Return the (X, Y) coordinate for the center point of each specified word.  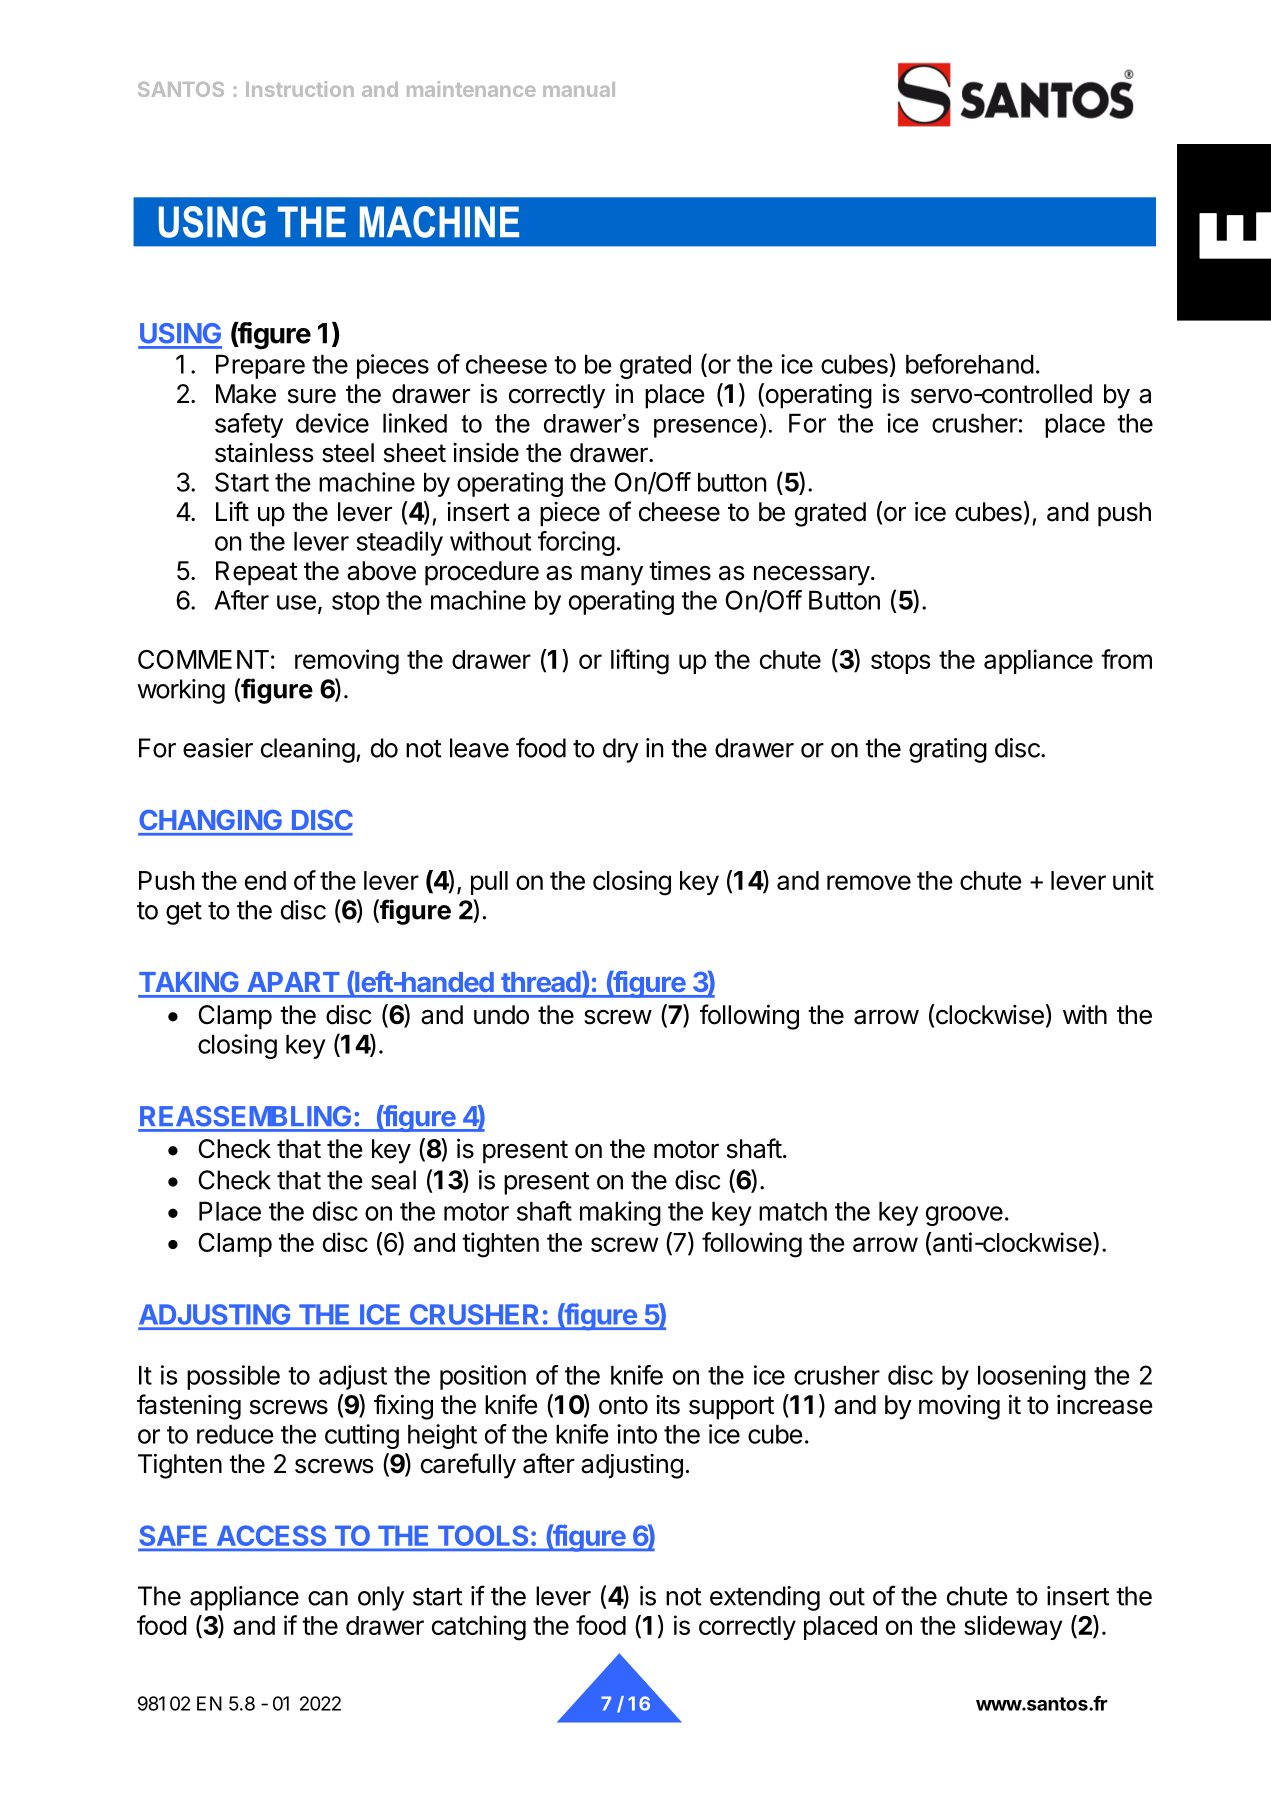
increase (1105, 1405)
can (328, 1598)
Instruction (300, 89)
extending (765, 1598)
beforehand (970, 364)
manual (579, 89)
